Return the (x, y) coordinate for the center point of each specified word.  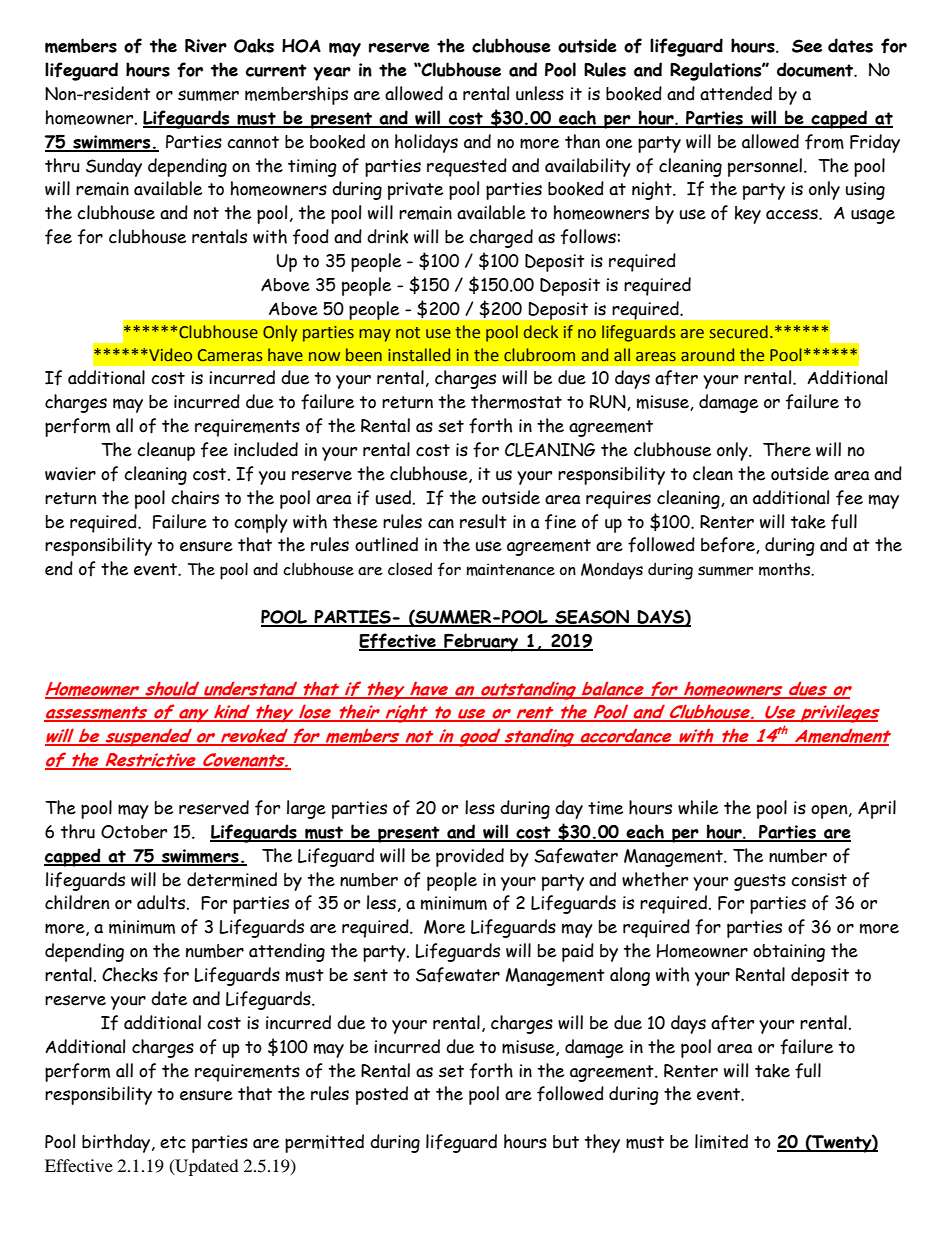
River (206, 46)
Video (169, 355)
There (787, 449)
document (816, 69)
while (698, 807)
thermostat (516, 401)
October (134, 832)
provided (470, 857)
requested (467, 167)
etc (173, 1142)
